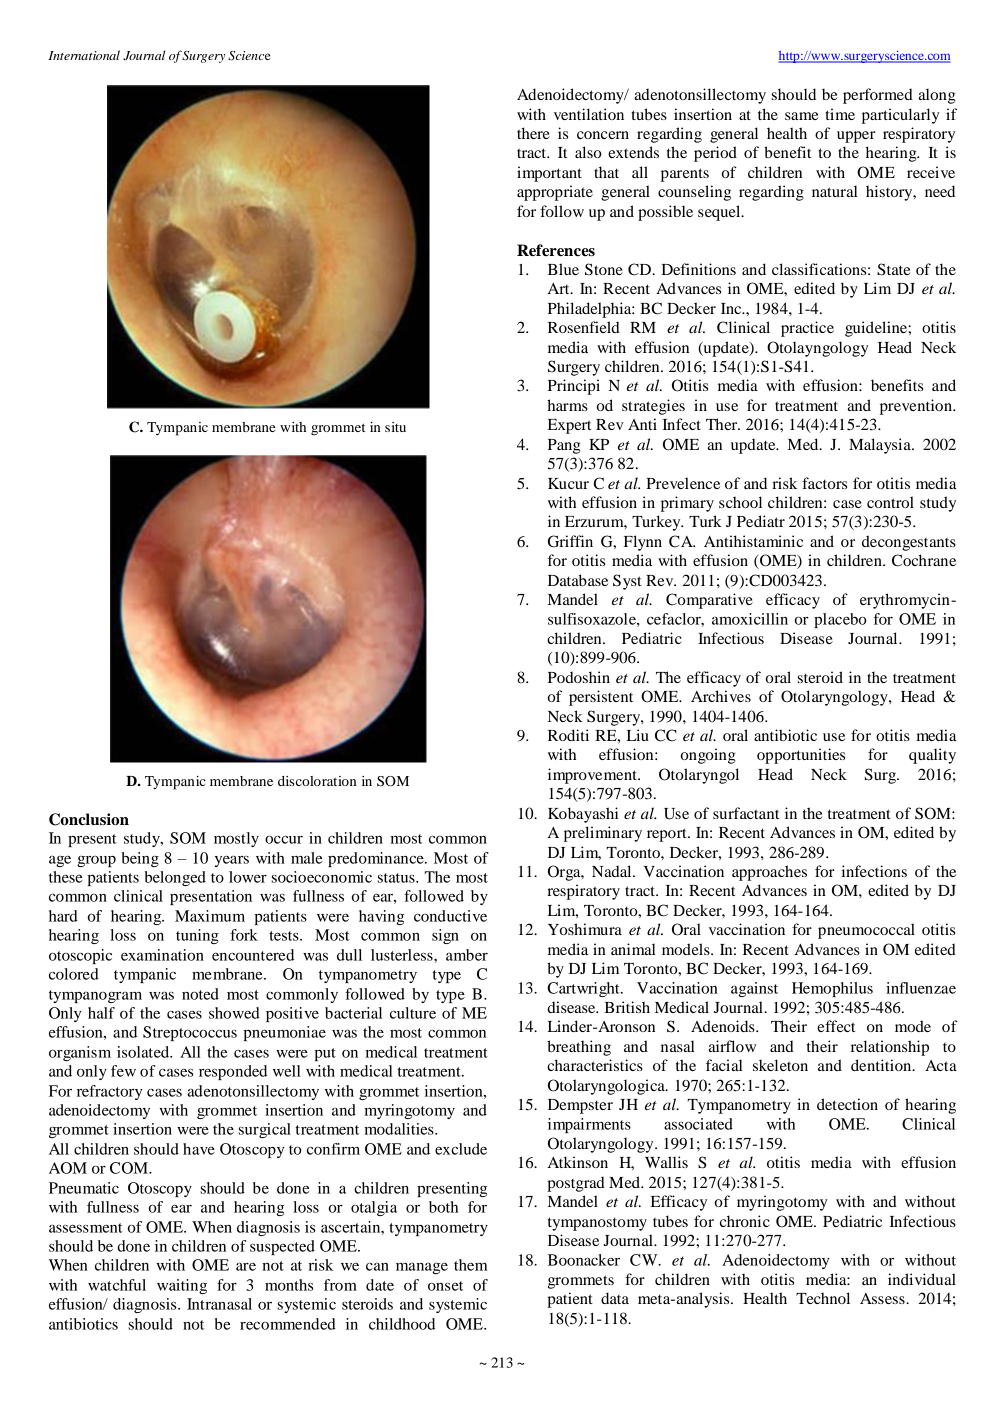 Image resolution: width=1005 pixels, height=1421 pixels. I want to click on time, so click(840, 114).
